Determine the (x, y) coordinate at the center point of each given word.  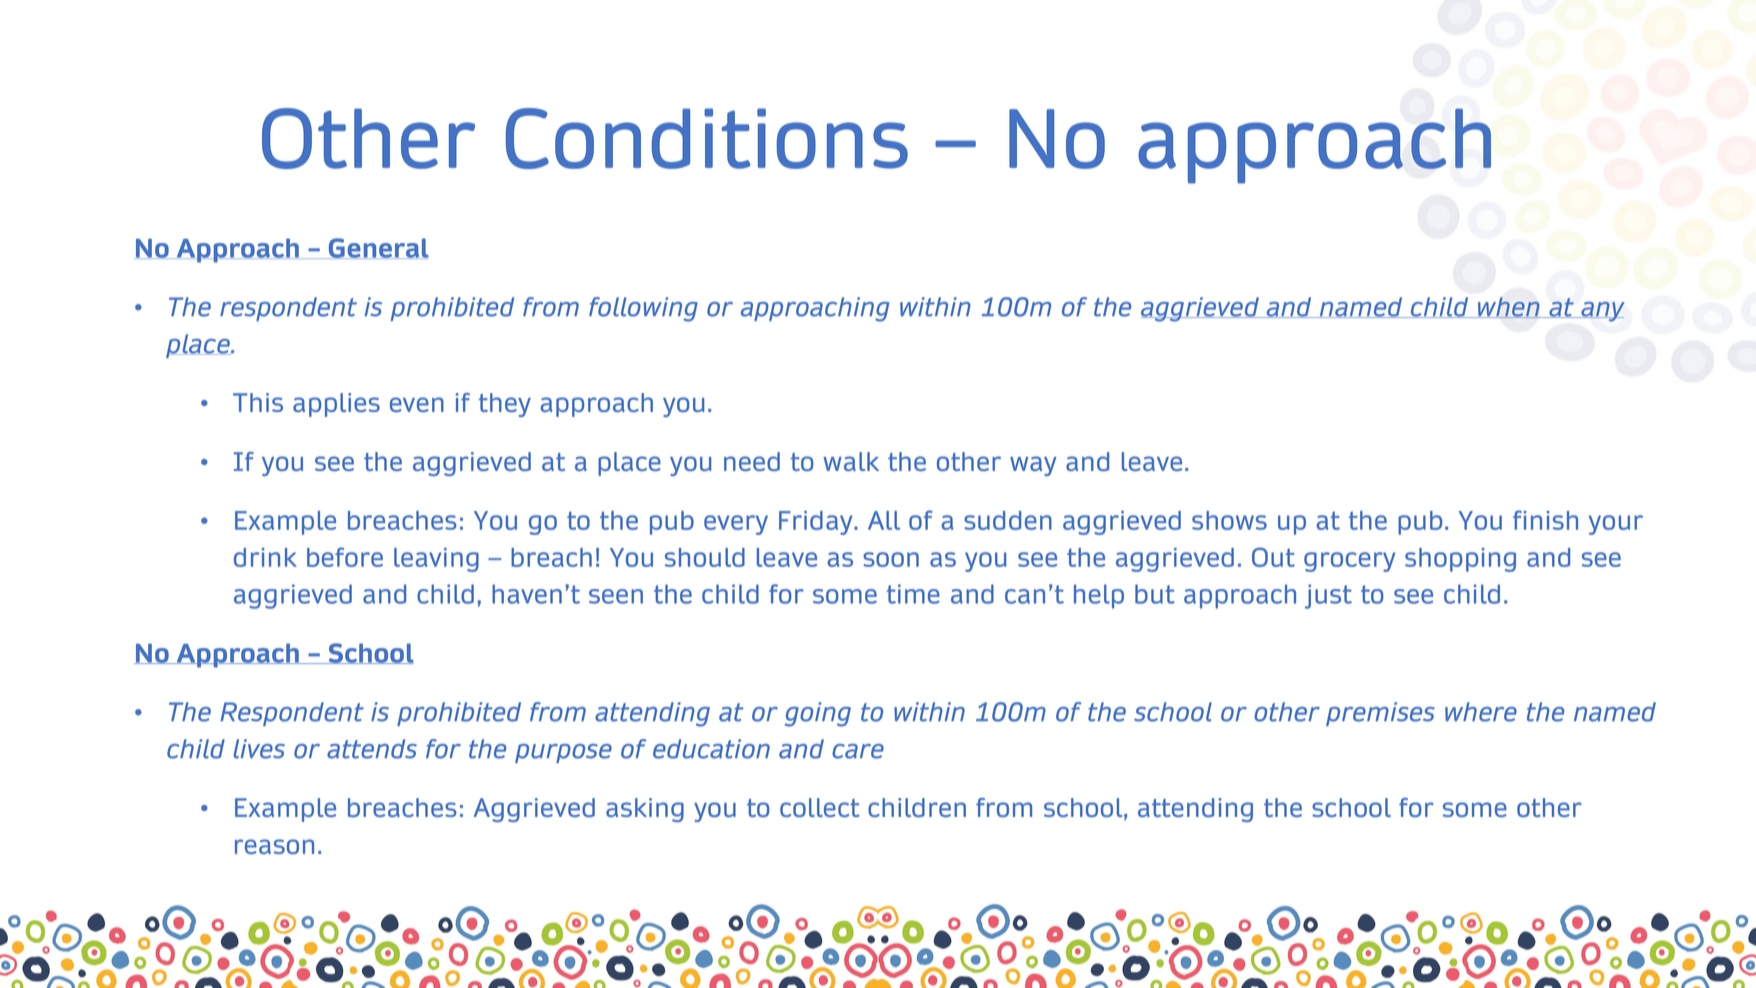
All (884, 520)
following (643, 309)
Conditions (707, 138)
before (345, 557)
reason (274, 846)
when (1509, 307)
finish (1545, 520)
